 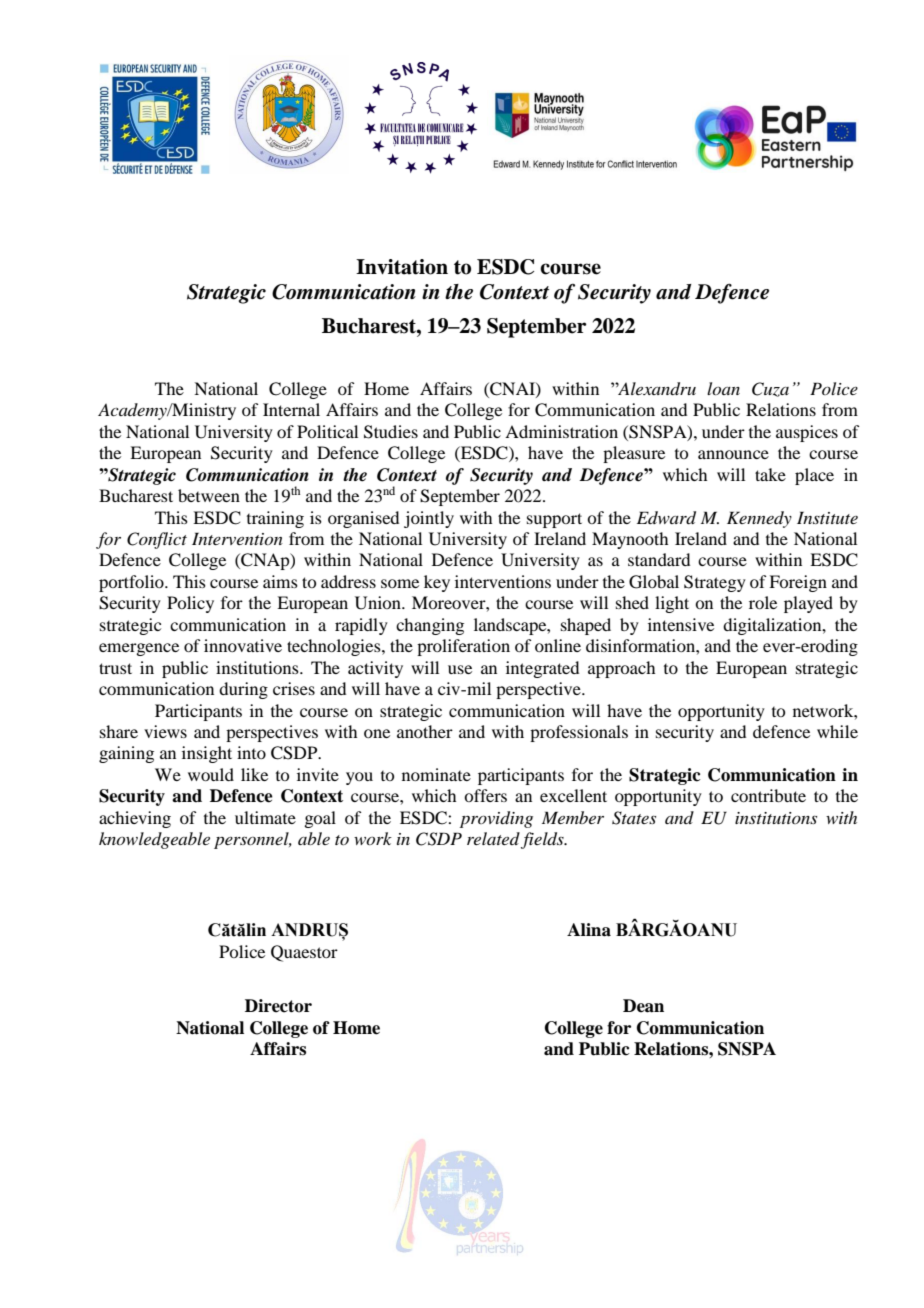 I want to click on Alina, so click(x=589, y=930).
